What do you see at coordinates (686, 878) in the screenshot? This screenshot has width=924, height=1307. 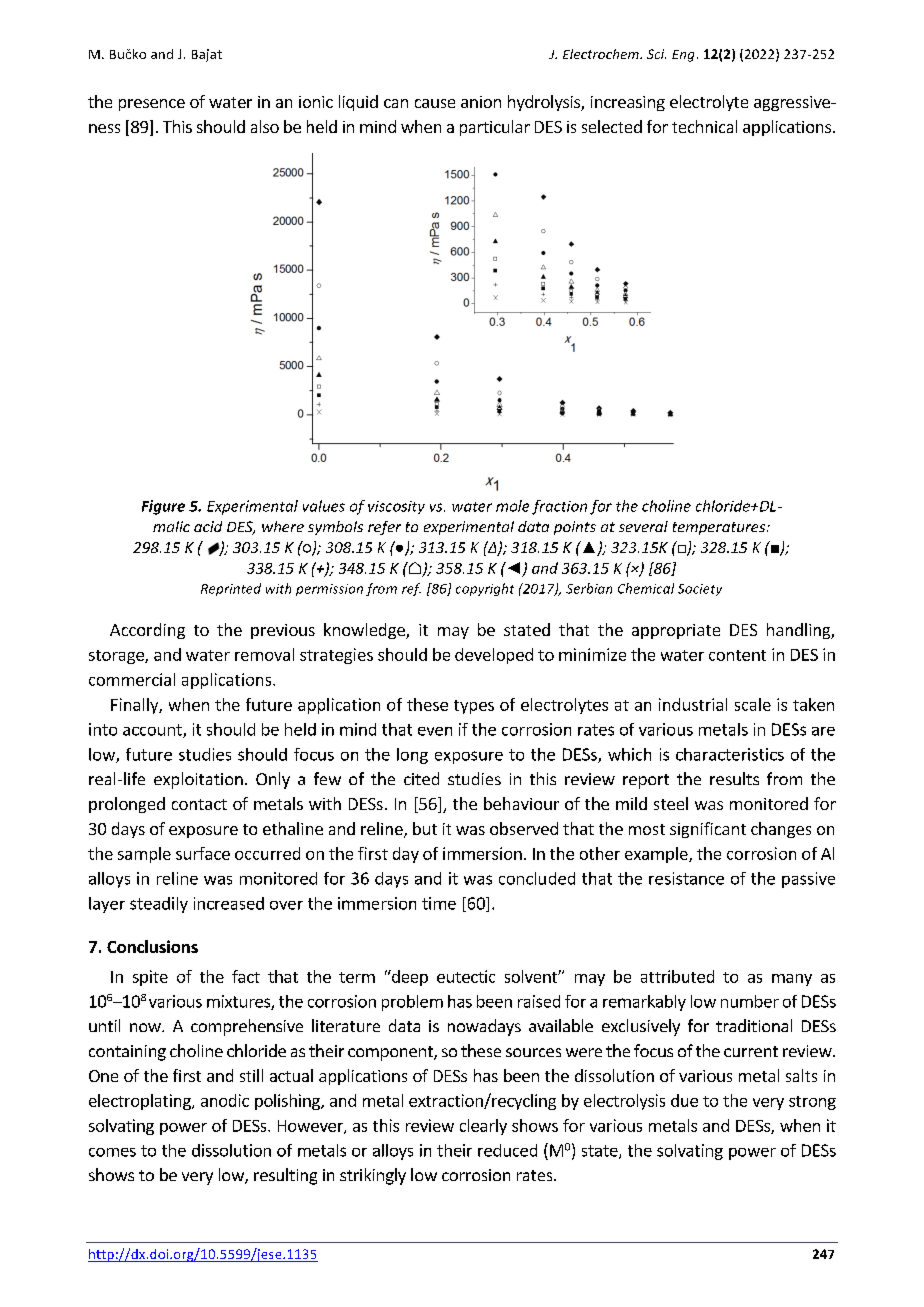 I see `resistance` at bounding box center [686, 878].
